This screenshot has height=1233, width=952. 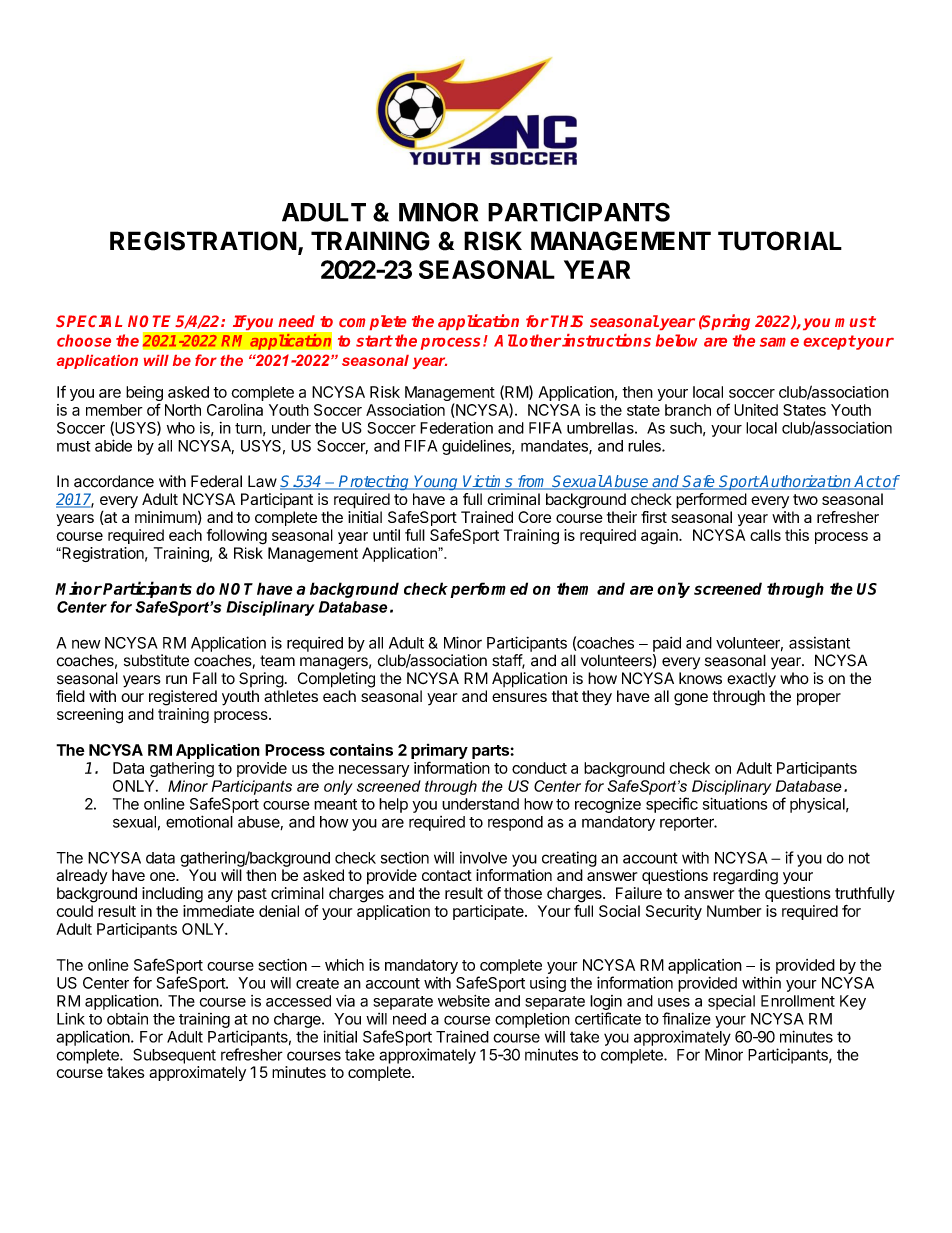 I want to click on choose, so click(x=84, y=340).
